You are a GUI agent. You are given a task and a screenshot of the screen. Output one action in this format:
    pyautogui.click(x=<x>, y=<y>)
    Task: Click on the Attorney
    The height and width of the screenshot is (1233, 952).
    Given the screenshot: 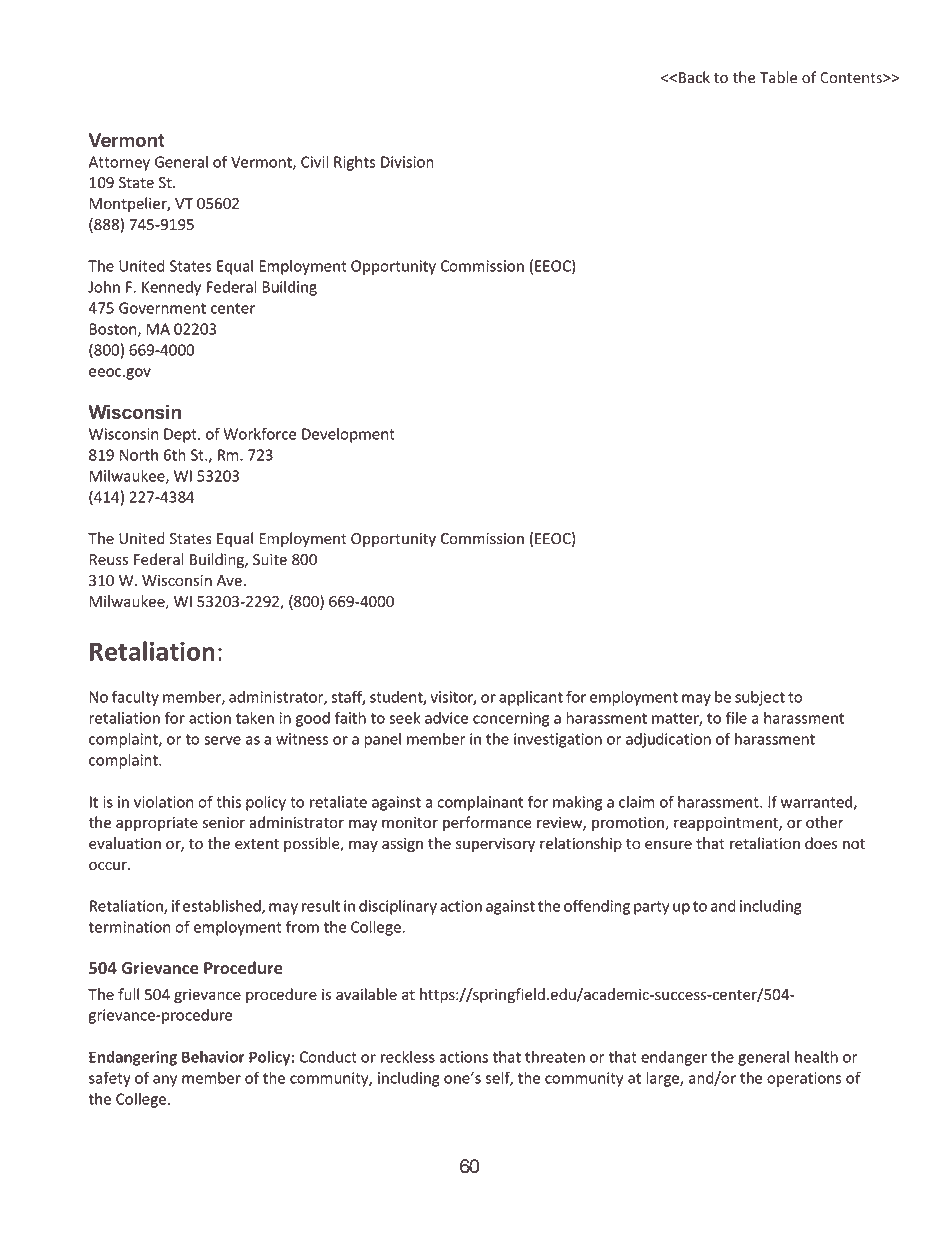 What is the action you would take?
    pyautogui.click(x=119, y=163)
